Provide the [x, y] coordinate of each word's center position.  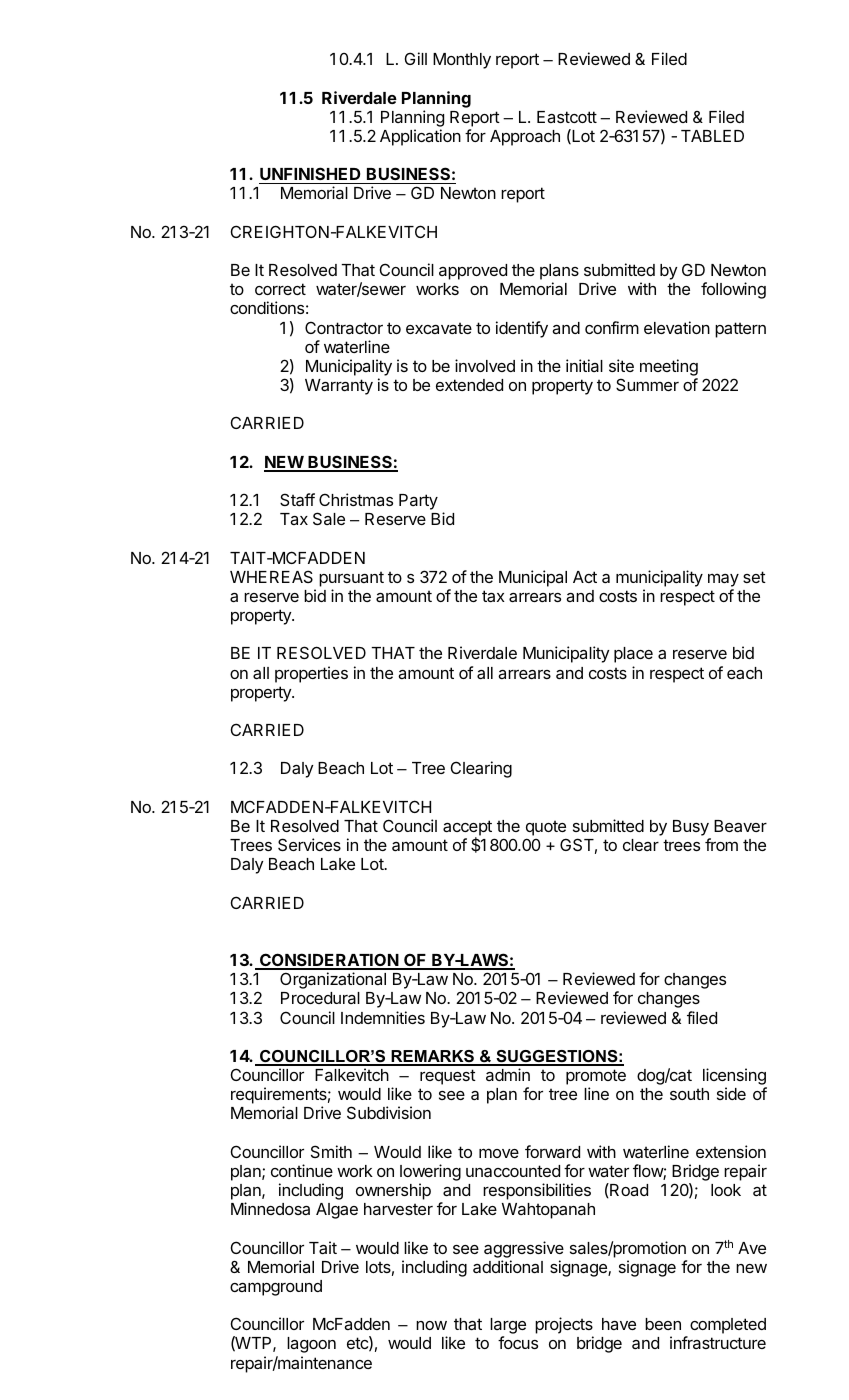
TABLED [712, 136]
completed [728, 1326]
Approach [525, 138]
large [508, 1327]
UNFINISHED [310, 173]
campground [276, 1288]
